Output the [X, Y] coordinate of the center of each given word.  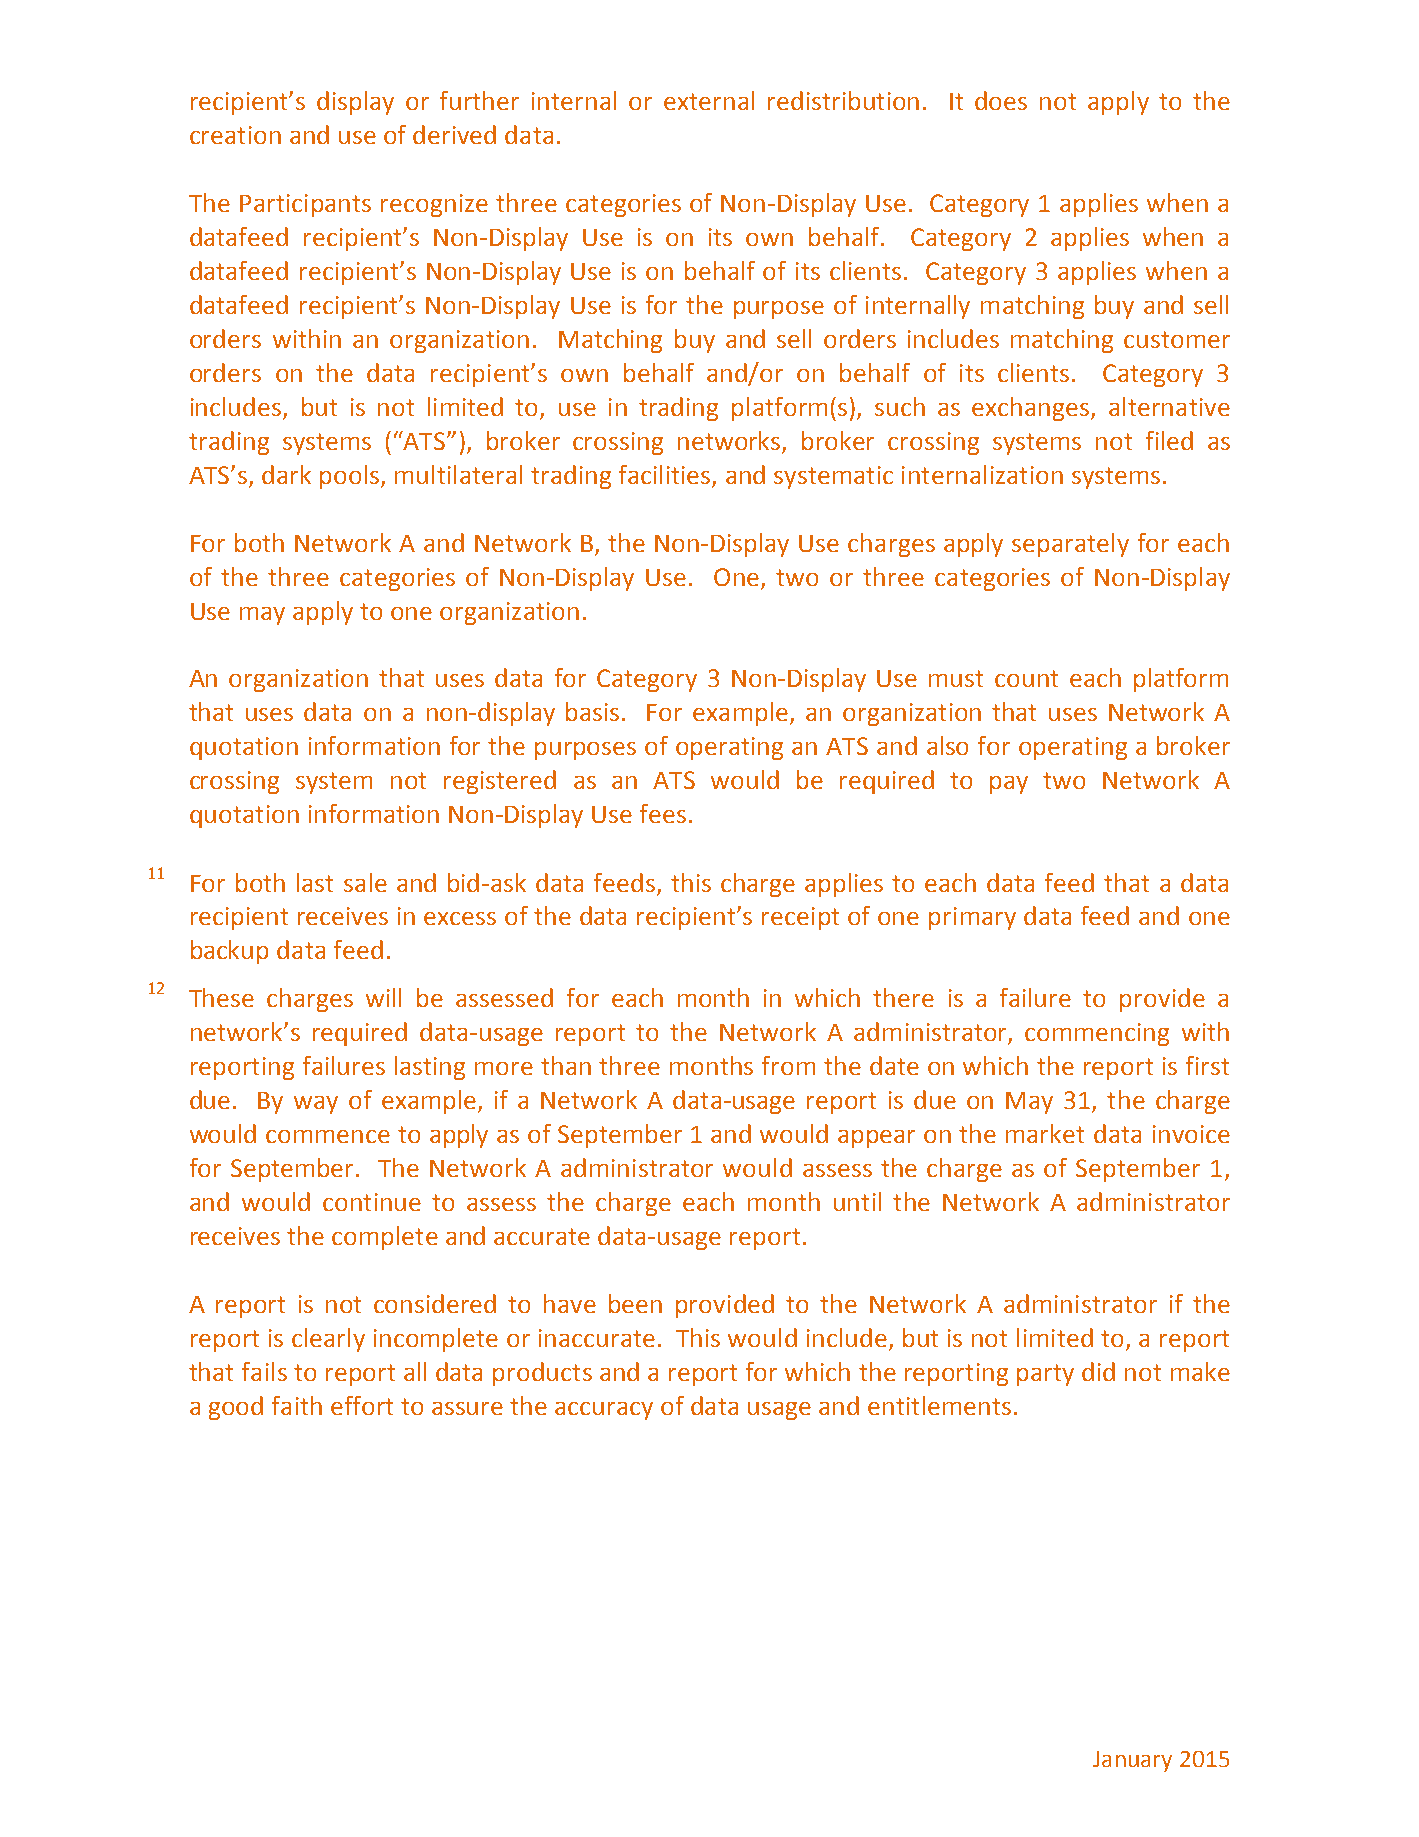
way [316, 1105]
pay [1009, 785]
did [1098, 1371]
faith [297, 1405]
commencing [1097, 1034]
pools [351, 477]
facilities [664, 474]
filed [1169, 440]
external [709, 100]
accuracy [604, 1411]
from [788, 1065]
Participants [305, 205]
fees [663, 813]
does [1001, 100]
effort [362, 1405]
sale [365, 882]
